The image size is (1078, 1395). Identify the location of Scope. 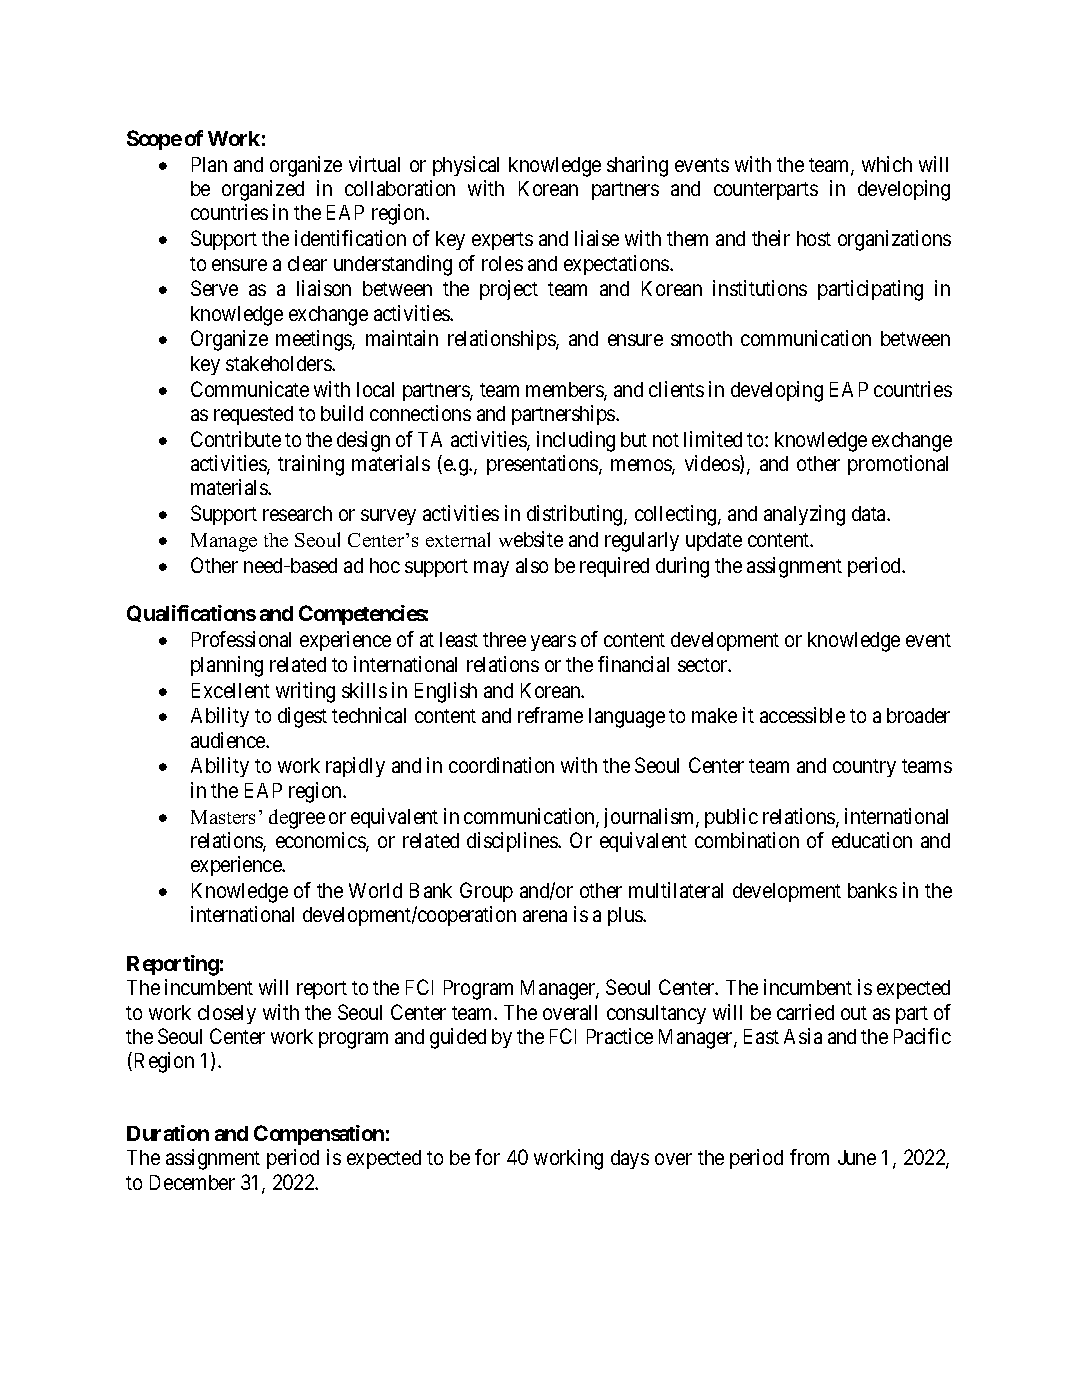
(154, 140).
